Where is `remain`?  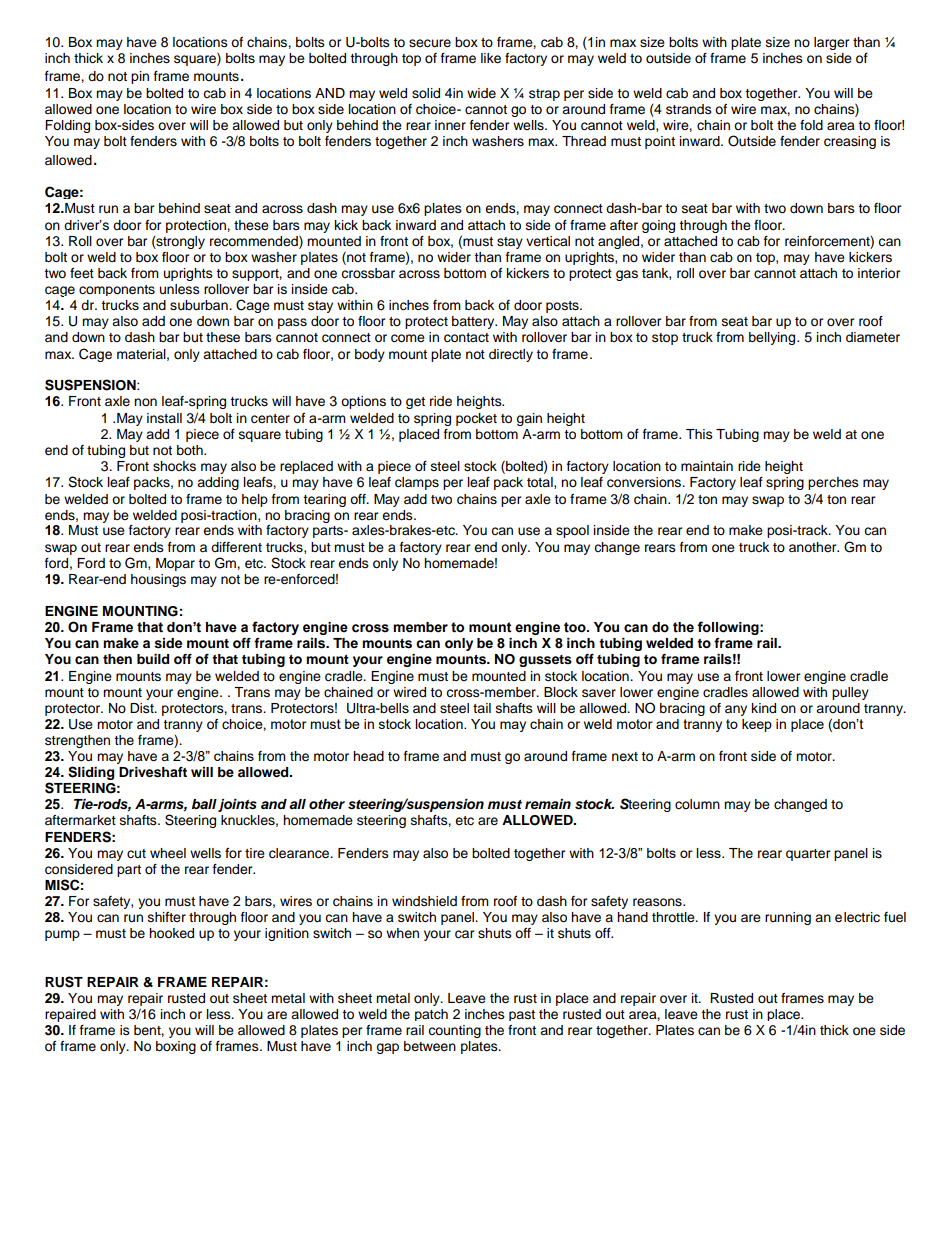 remain is located at coordinates (548, 804).
